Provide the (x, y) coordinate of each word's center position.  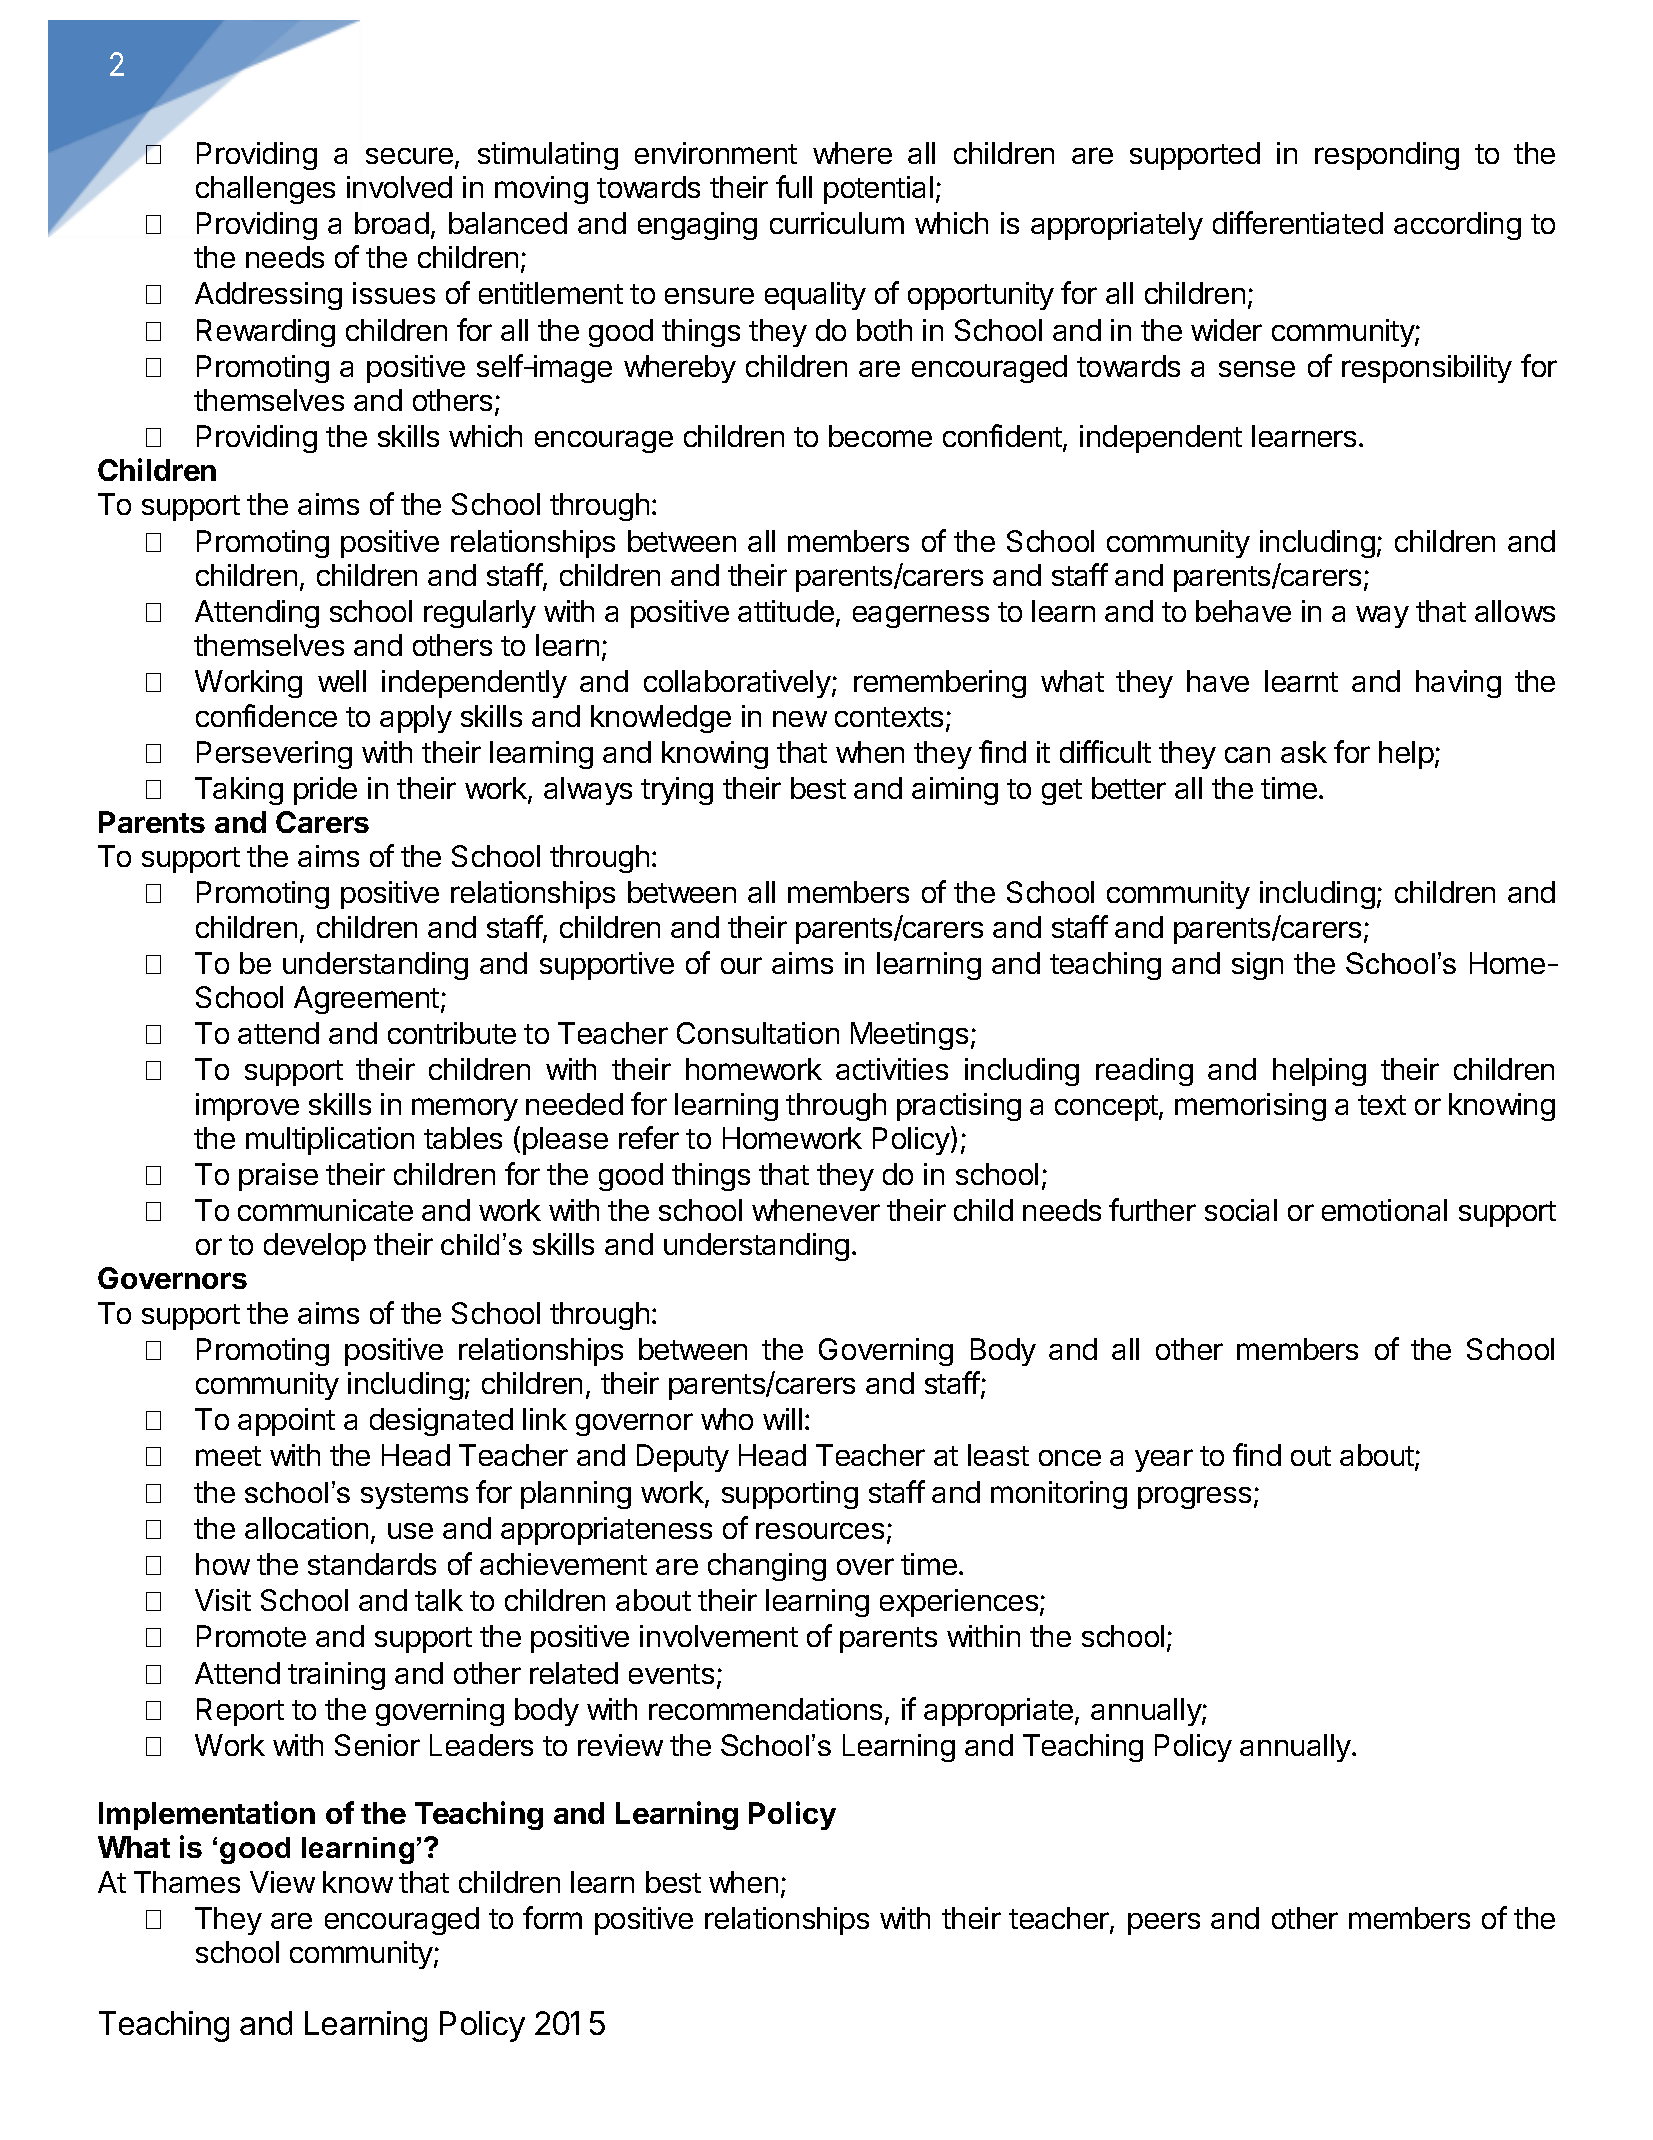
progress (1194, 1497)
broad (392, 223)
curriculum (837, 223)
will (782, 1419)
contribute (452, 1033)
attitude (787, 612)
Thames (187, 1882)
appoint (286, 1422)
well (342, 681)
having (1458, 684)
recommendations (765, 1709)
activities (892, 1069)
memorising (1250, 1107)
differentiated (1298, 222)
